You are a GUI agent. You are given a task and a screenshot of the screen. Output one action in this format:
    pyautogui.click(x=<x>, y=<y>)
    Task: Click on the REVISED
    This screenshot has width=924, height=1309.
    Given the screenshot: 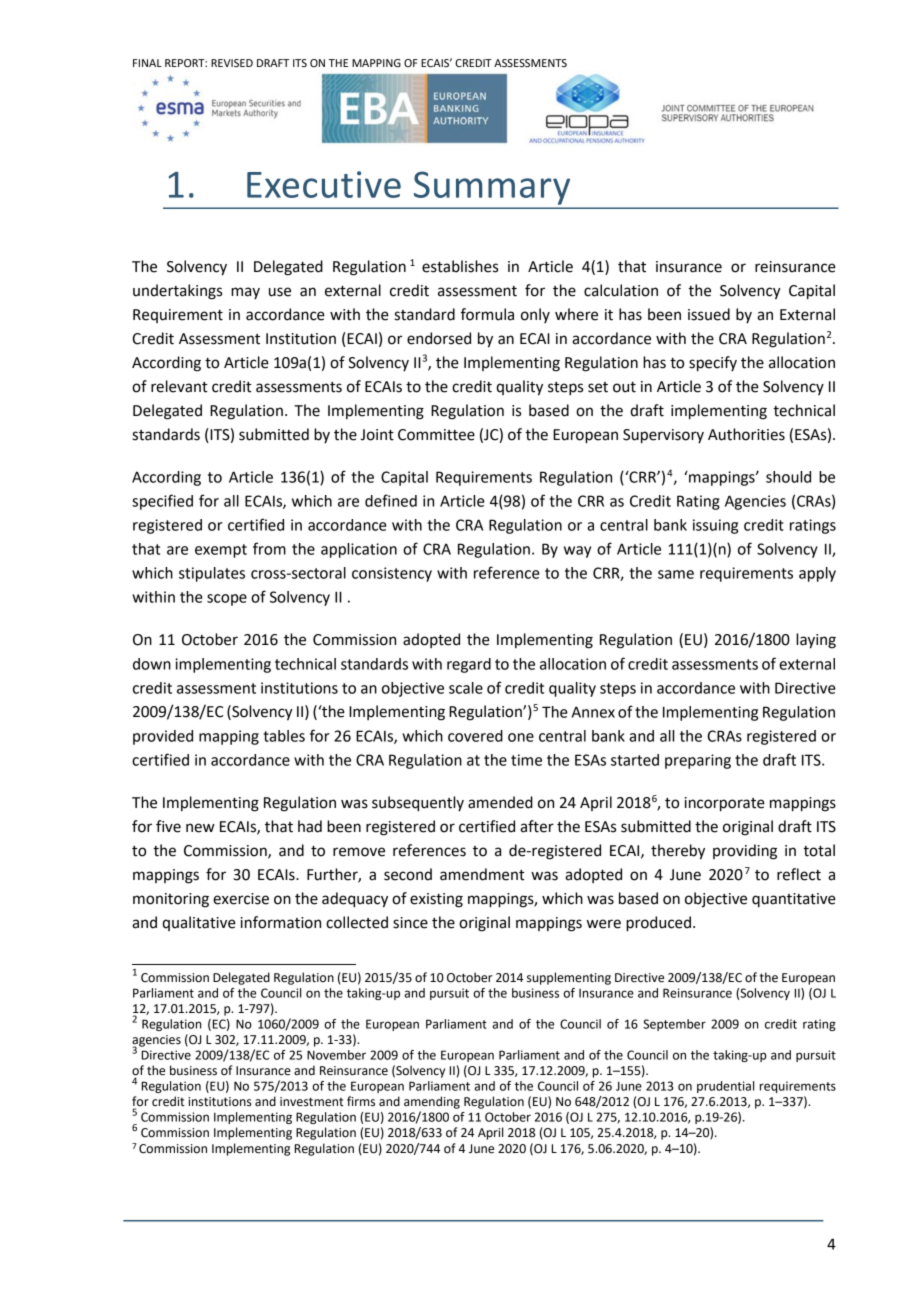 What is the action you would take?
    pyautogui.click(x=232, y=63)
